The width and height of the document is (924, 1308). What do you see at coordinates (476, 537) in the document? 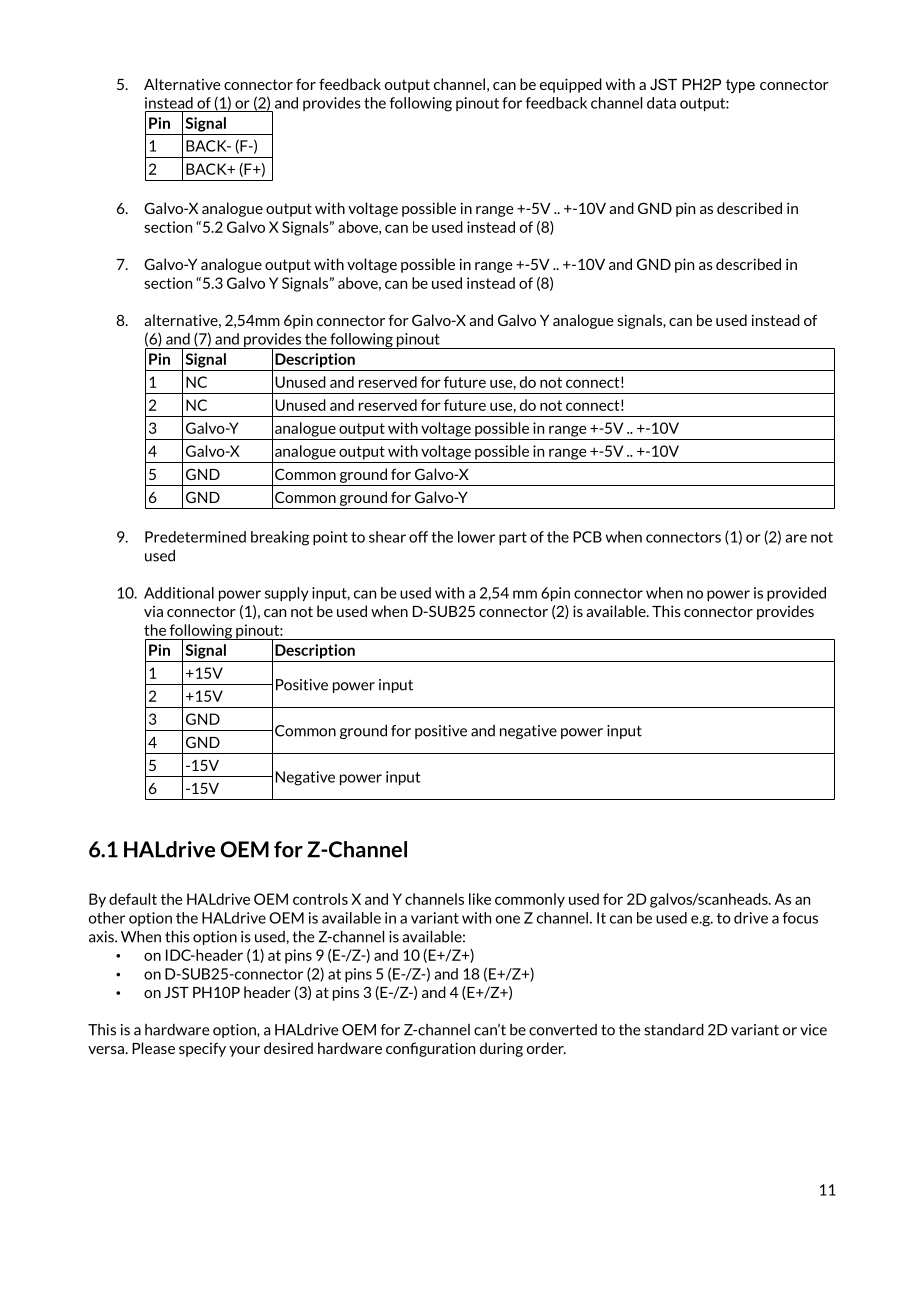
I see `lower` at bounding box center [476, 537].
